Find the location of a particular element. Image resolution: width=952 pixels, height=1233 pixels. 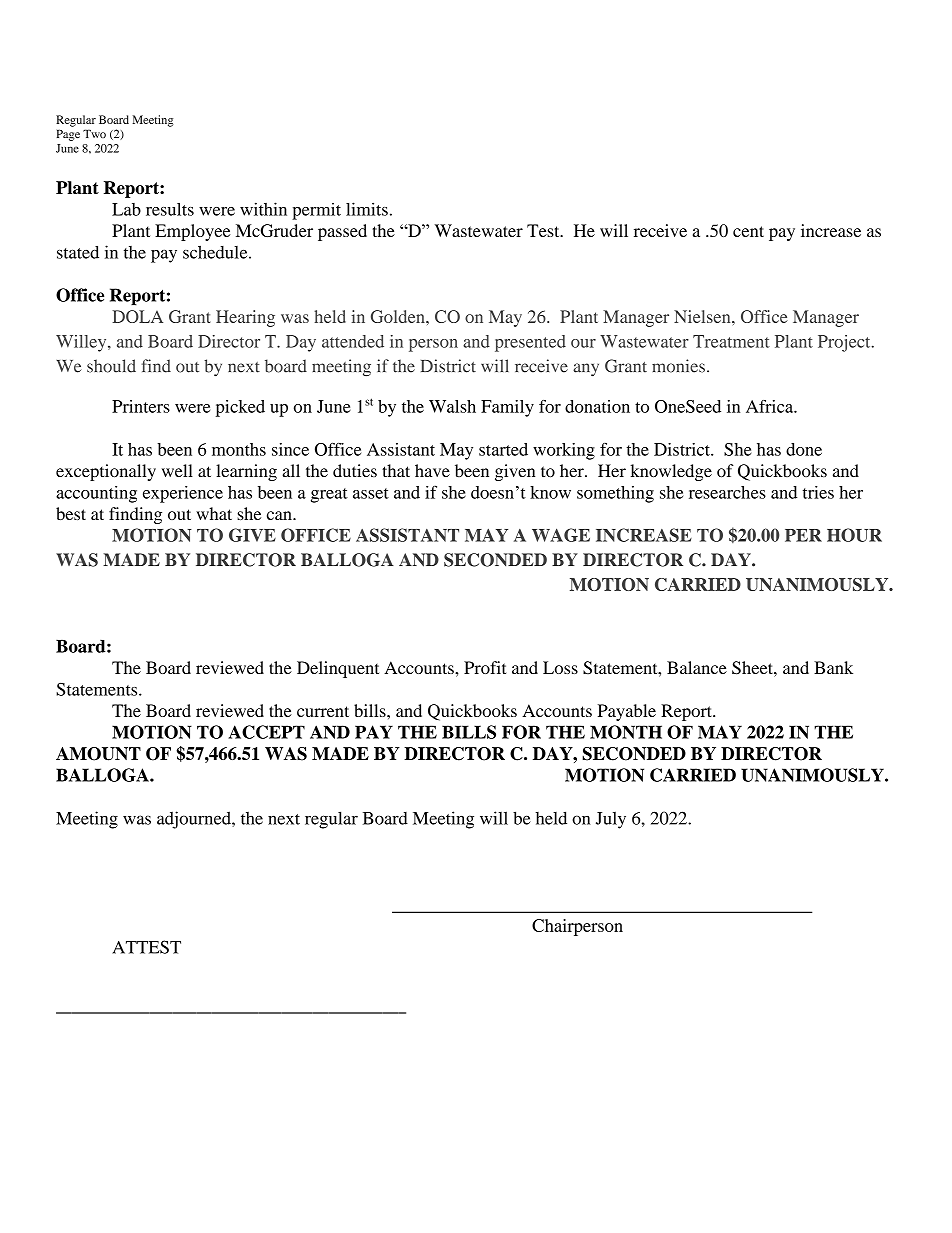

Two is located at coordinates (94, 133).
